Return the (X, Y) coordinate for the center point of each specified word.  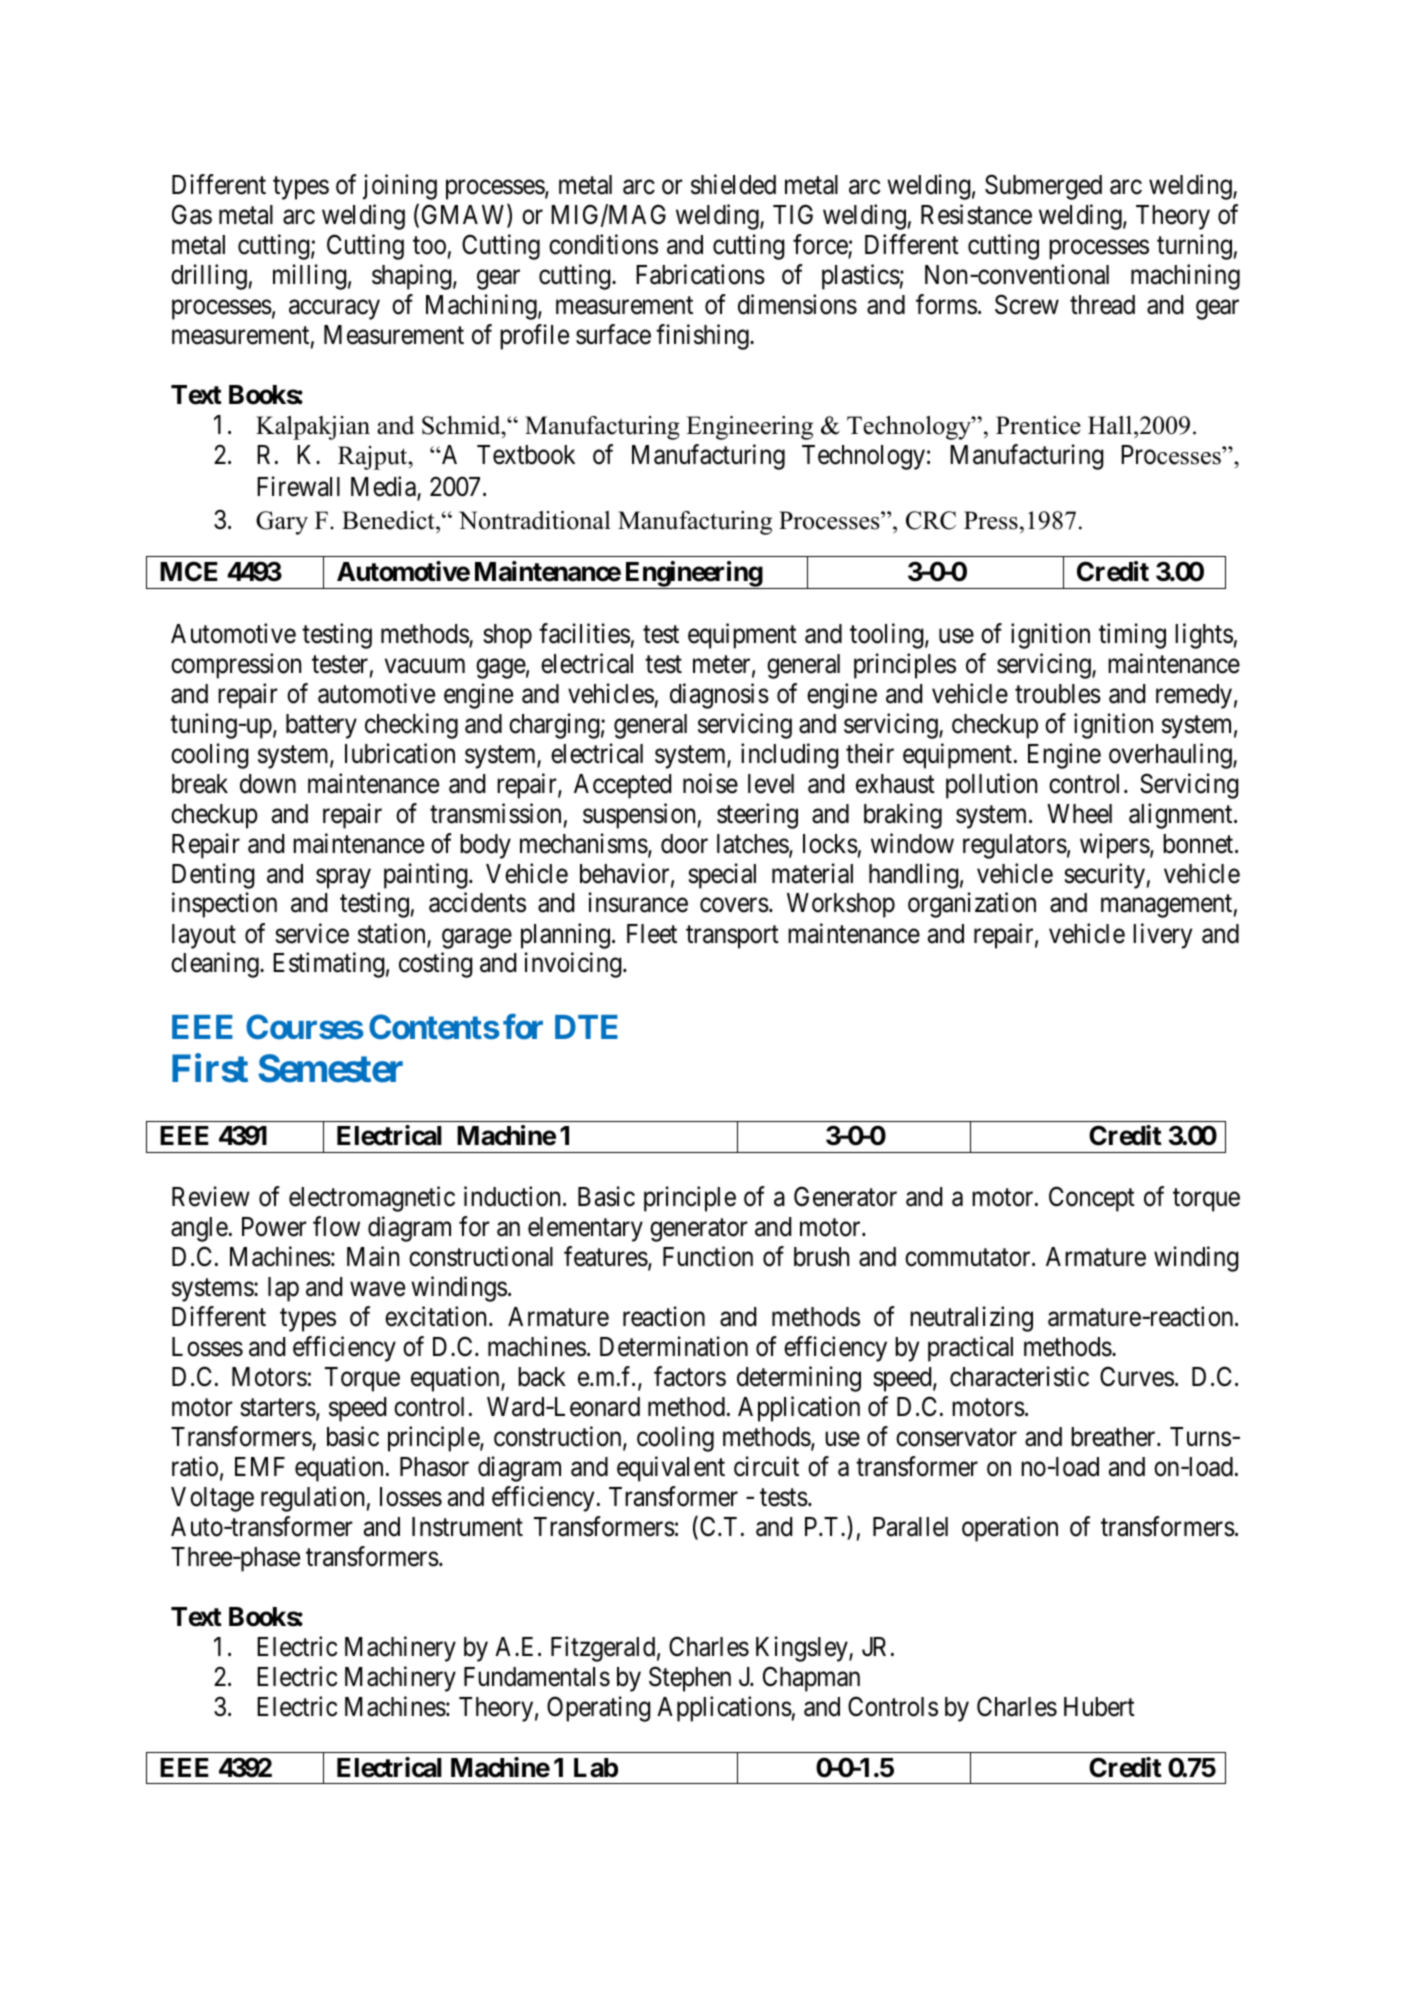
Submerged (1043, 187)
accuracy (334, 310)
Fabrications (700, 274)
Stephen (690, 1679)
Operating (599, 1709)
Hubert (1099, 1707)
